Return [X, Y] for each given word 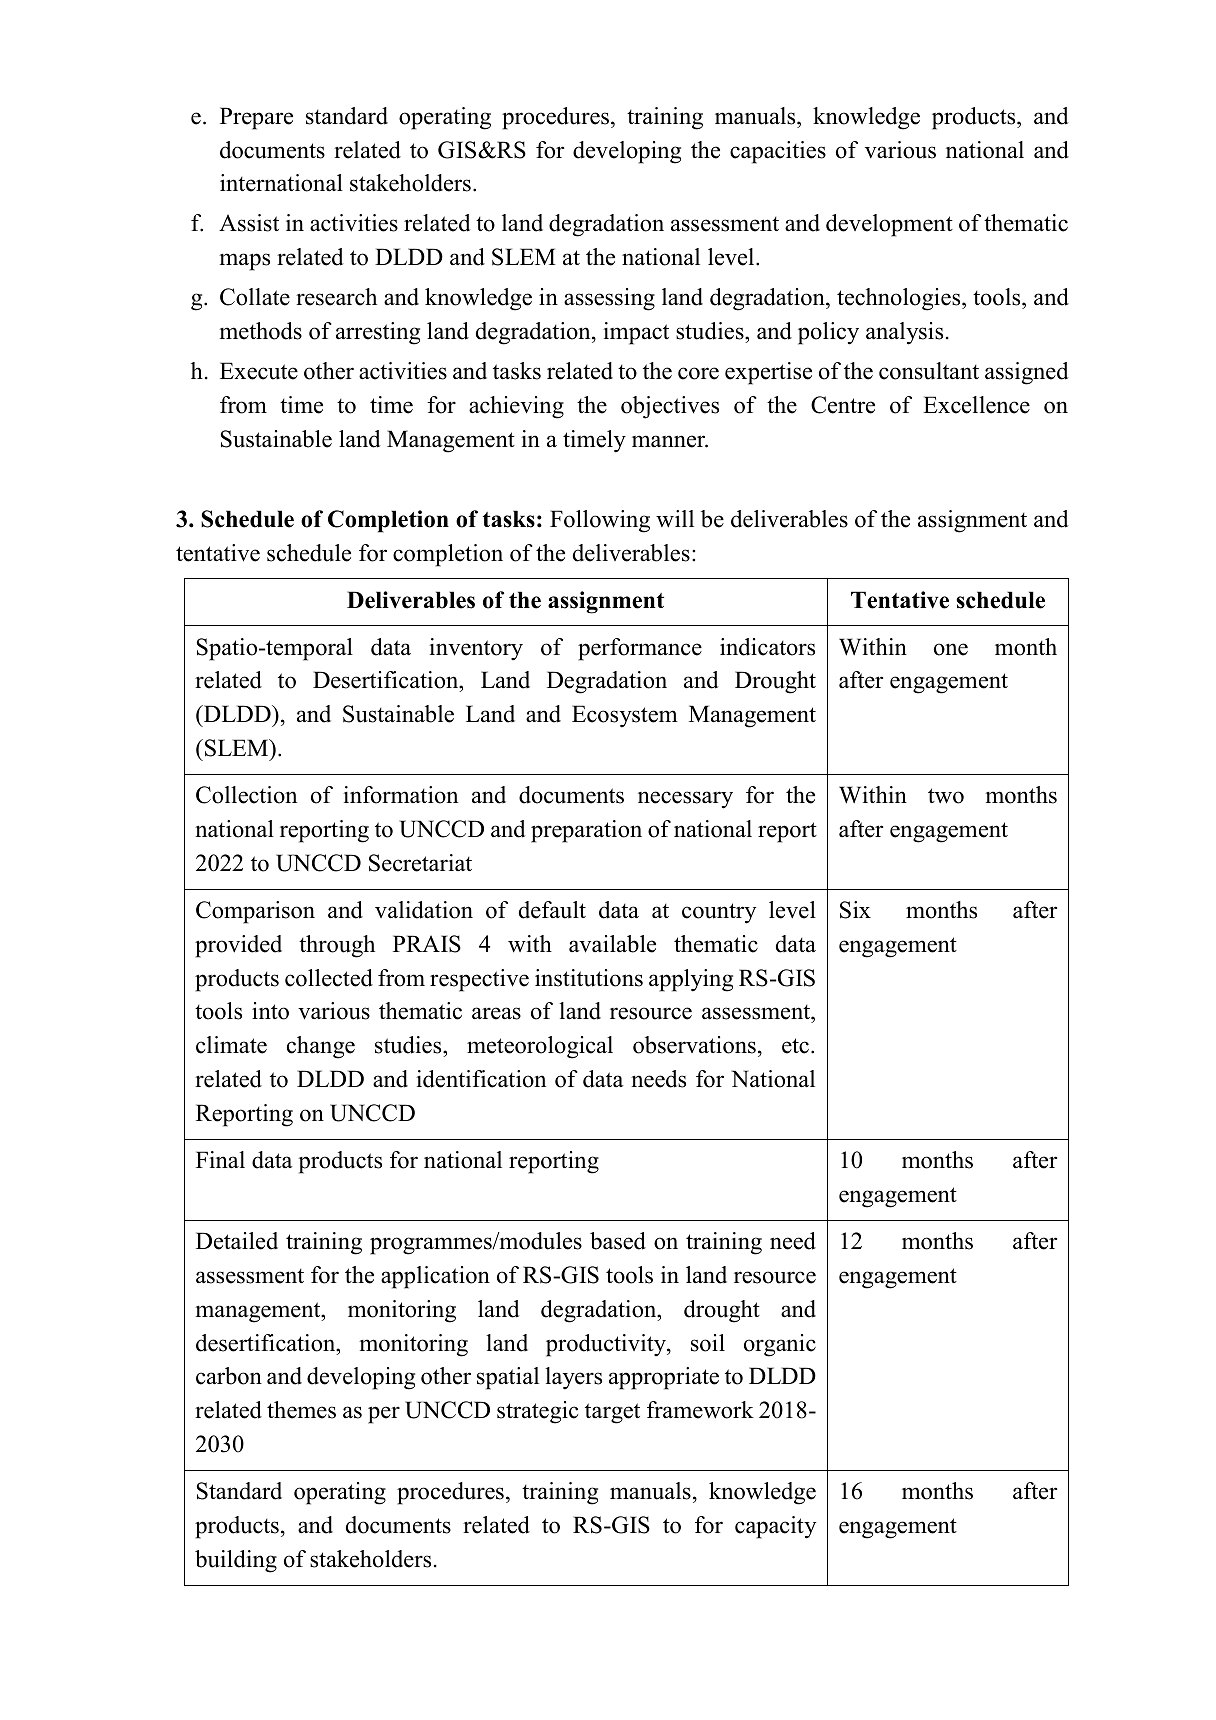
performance [640, 649]
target [612, 1413]
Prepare [256, 118]
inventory [476, 649]
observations [694, 1045]
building [236, 1561]
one [951, 649]
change [321, 1047]
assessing [609, 299]
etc [797, 1046]
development [889, 225]
